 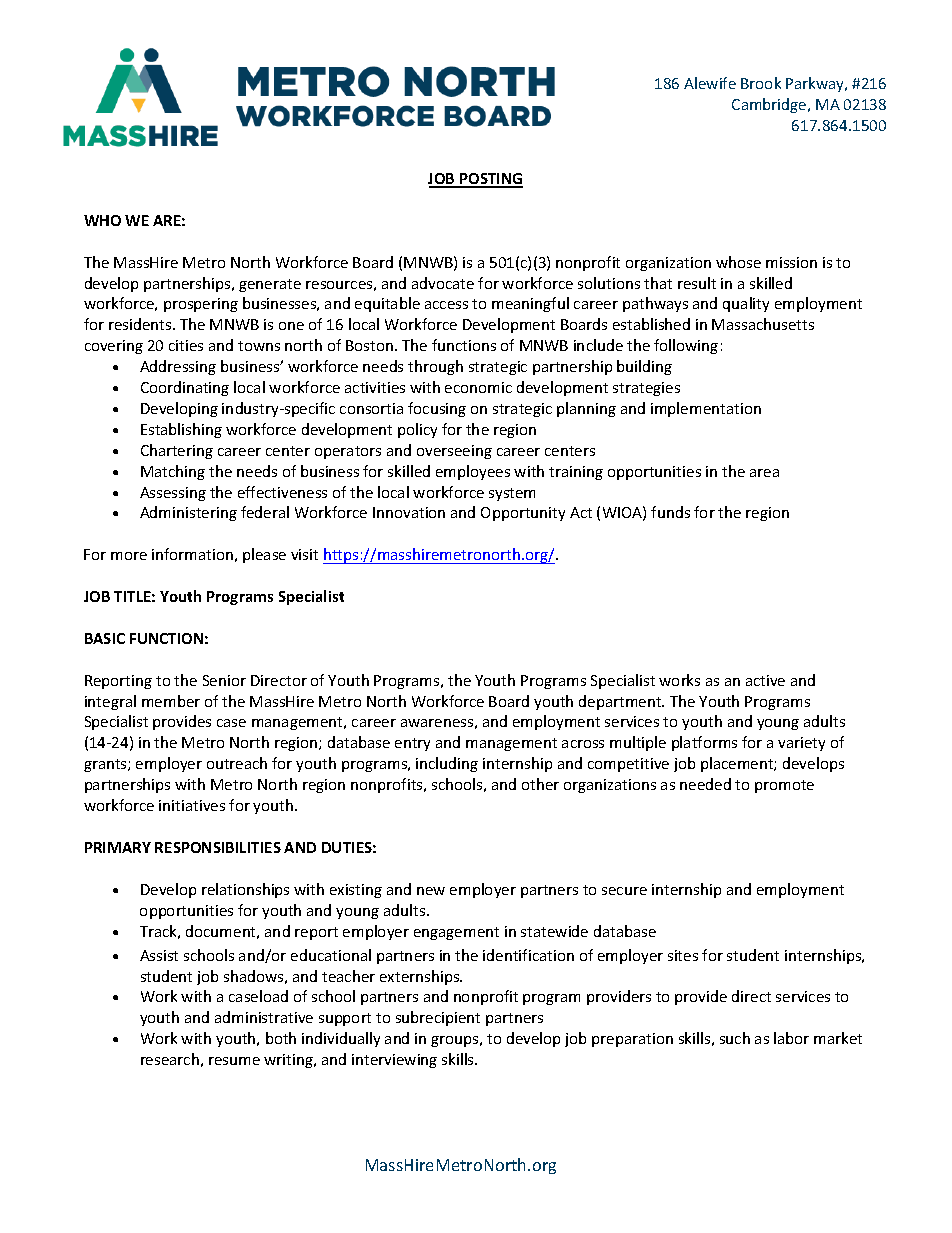 What do you see at coordinates (490, 180) in the screenshot?
I see `POSTING` at bounding box center [490, 180].
